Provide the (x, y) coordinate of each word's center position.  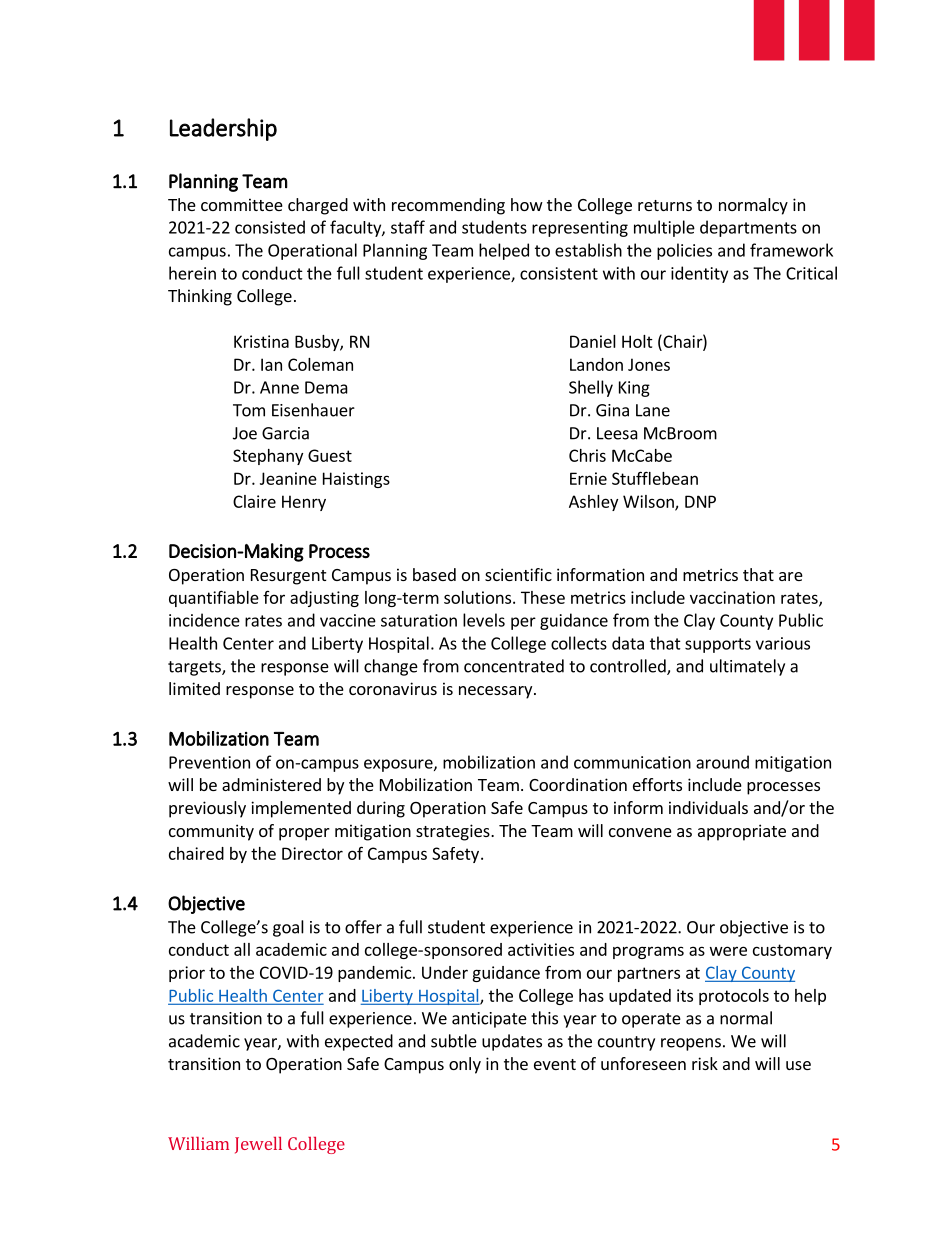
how (527, 204)
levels (484, 620)
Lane (653, 410)
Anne (279, 387)
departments (748, 228)
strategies (454, 832)
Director (312, 853)
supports (718, 645)
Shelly (591, 388)
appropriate (742, 832)
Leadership (223, 129)
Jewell (258, 1145)
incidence (204, 620)
